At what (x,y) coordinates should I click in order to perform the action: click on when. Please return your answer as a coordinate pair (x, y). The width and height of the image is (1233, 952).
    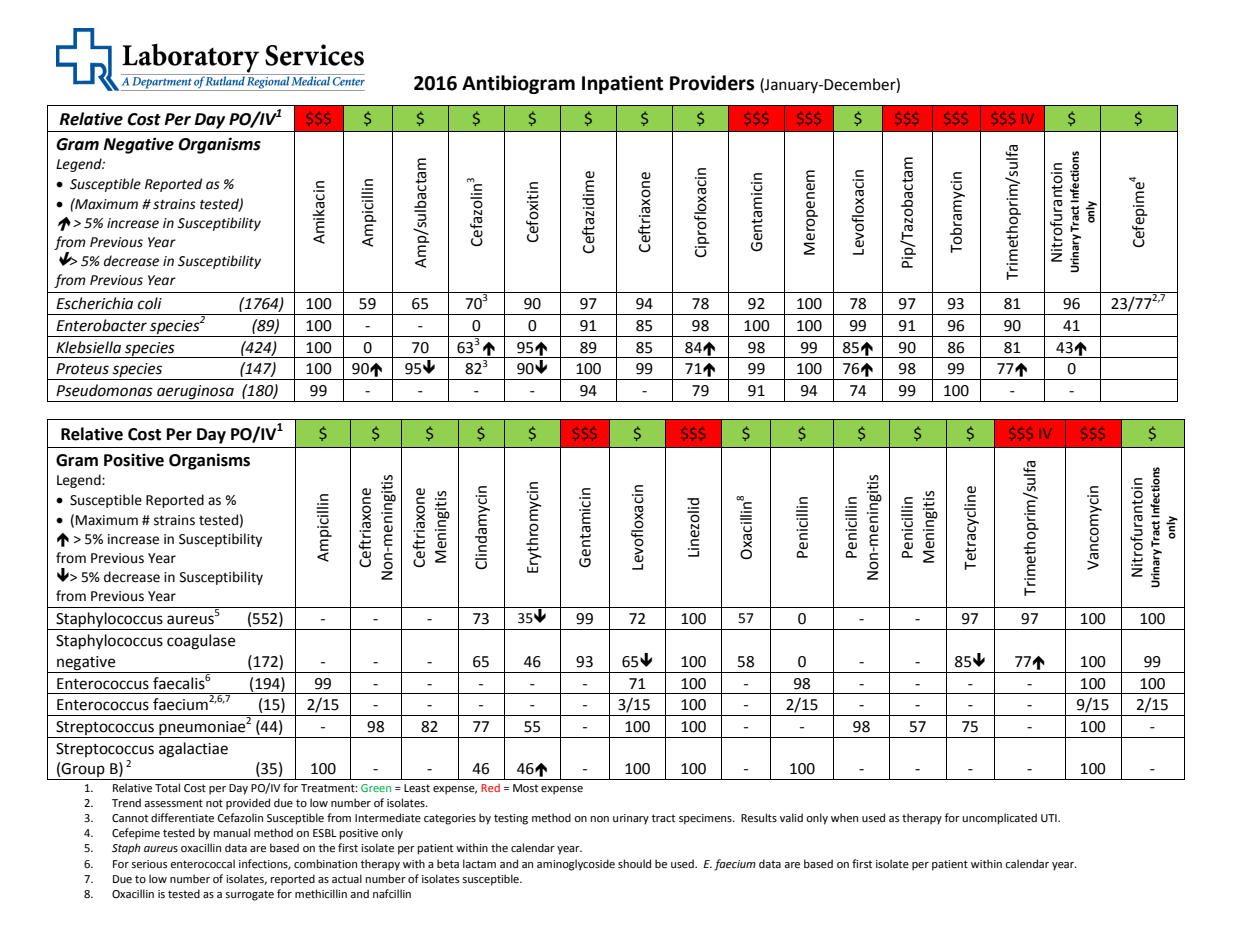
    Looking at the image, I should click on (844, 818).
